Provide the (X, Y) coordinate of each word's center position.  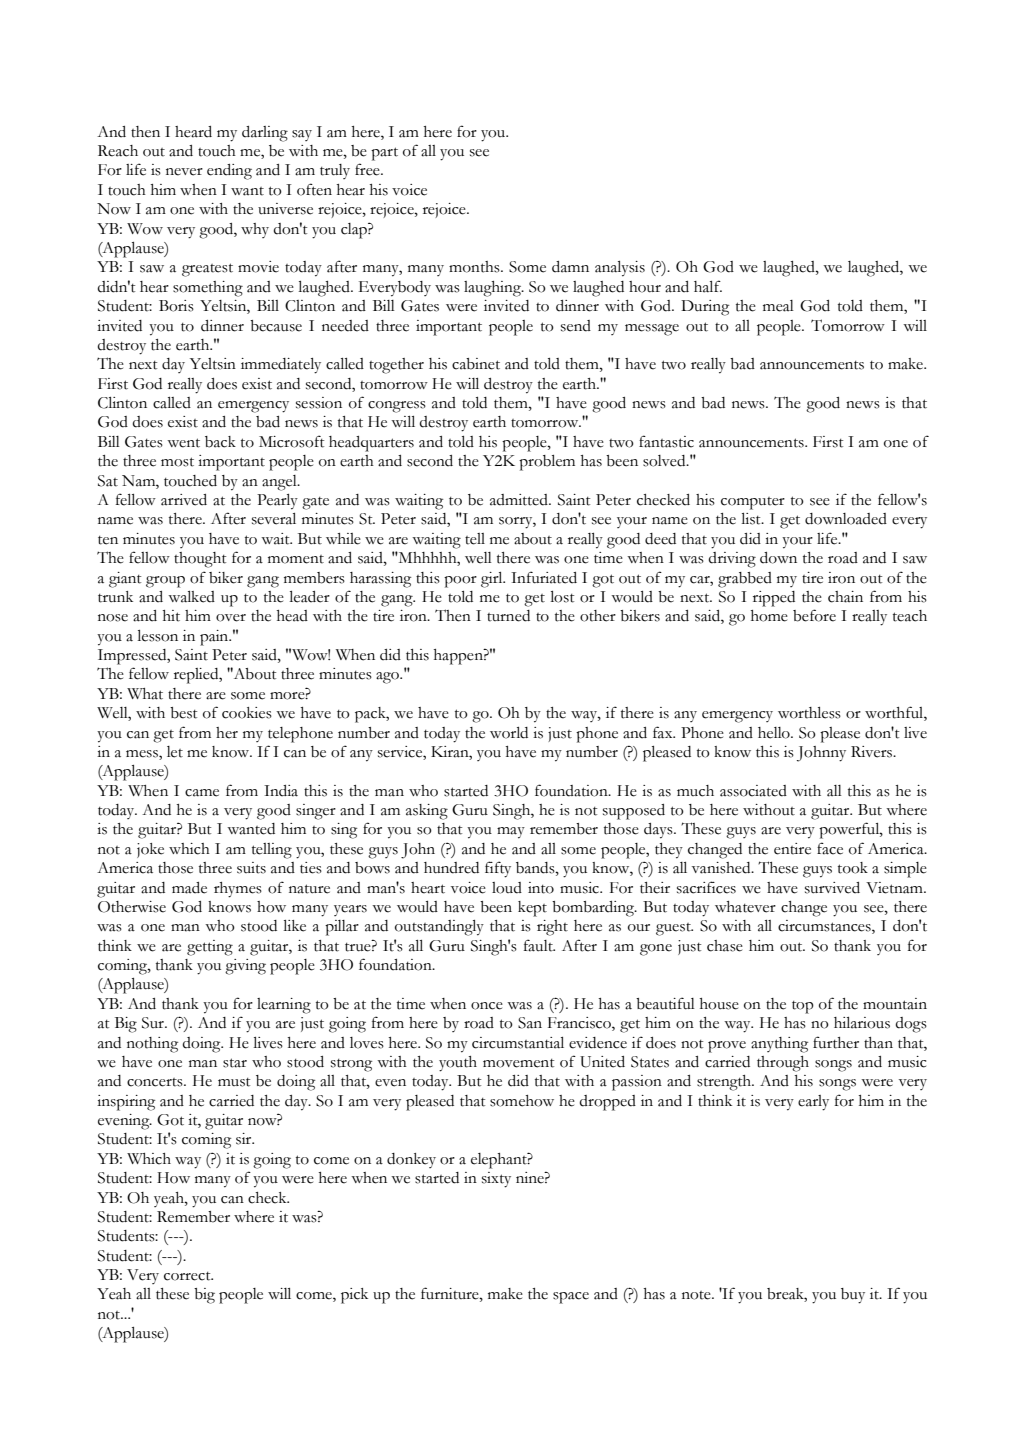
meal (778, 306)
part (384, 154)
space (571, 1298)
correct (188, 1276)
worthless (809, 713)
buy (853, 1296)
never (184, 172)
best (183, 713)
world (509, 733)
